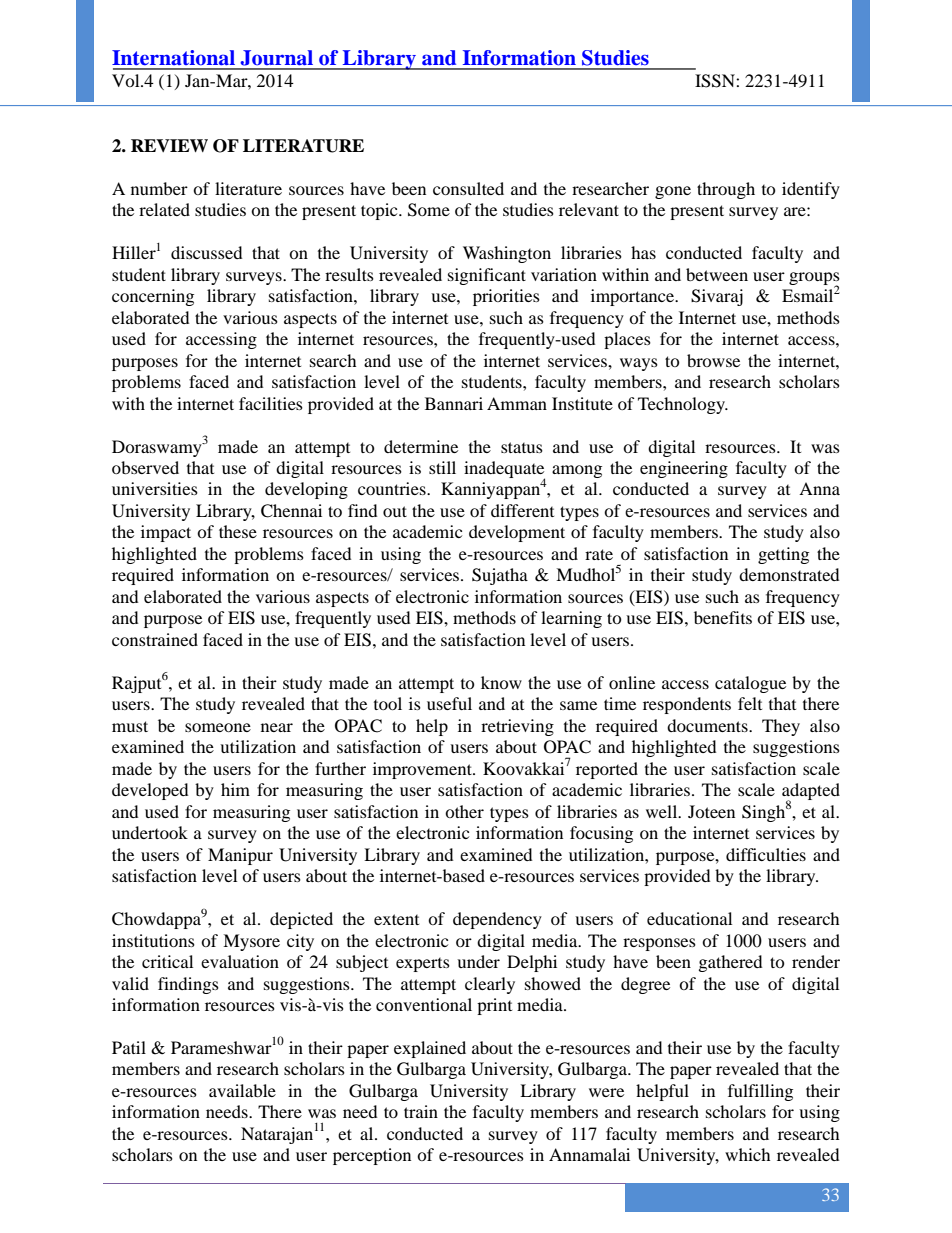  What do you see at coordinates (251, 942) in the screenshot?
I see `Mysore` at bounding box center [251, 942].
